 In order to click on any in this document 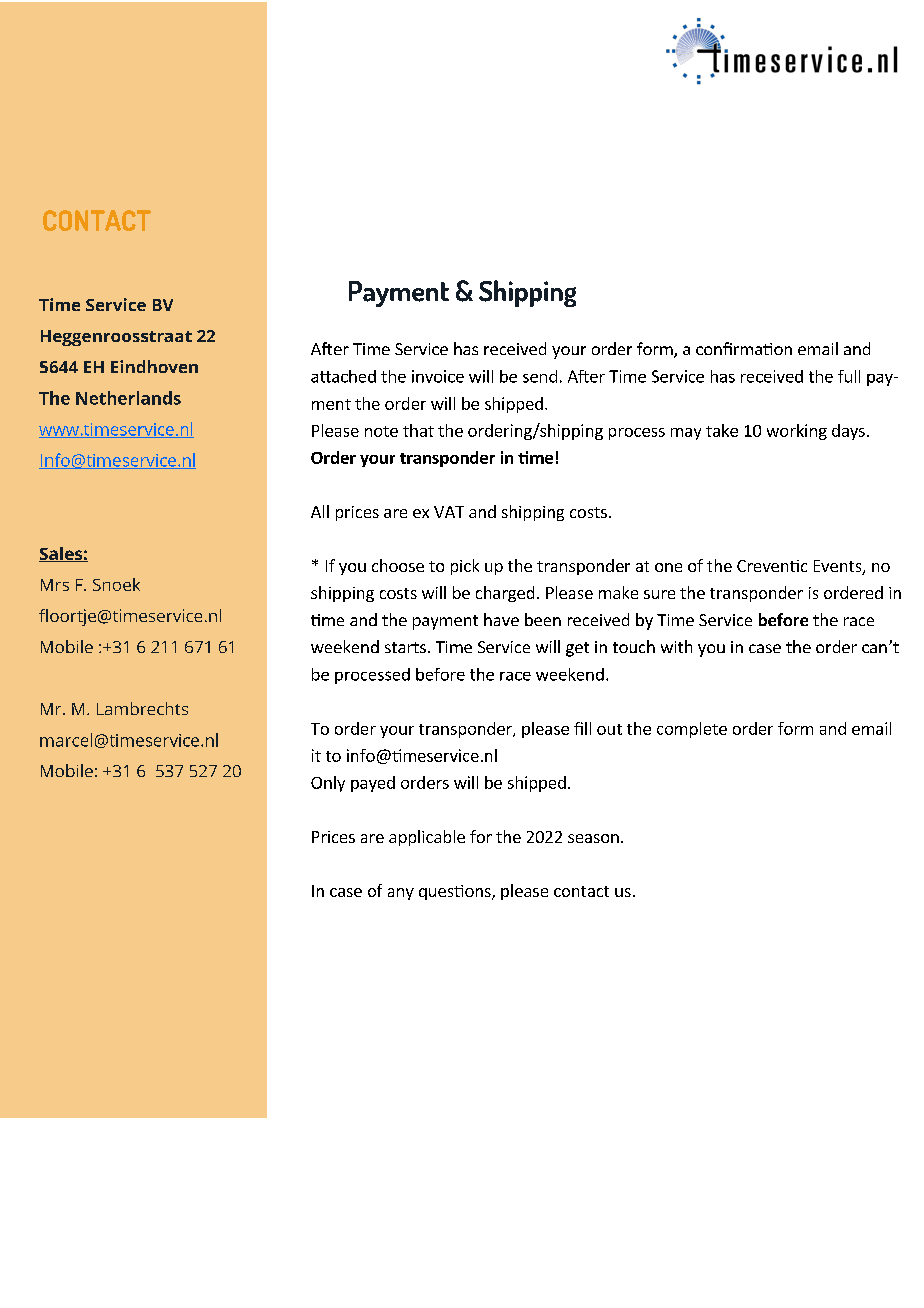, I will do `click(401, 894)`.
